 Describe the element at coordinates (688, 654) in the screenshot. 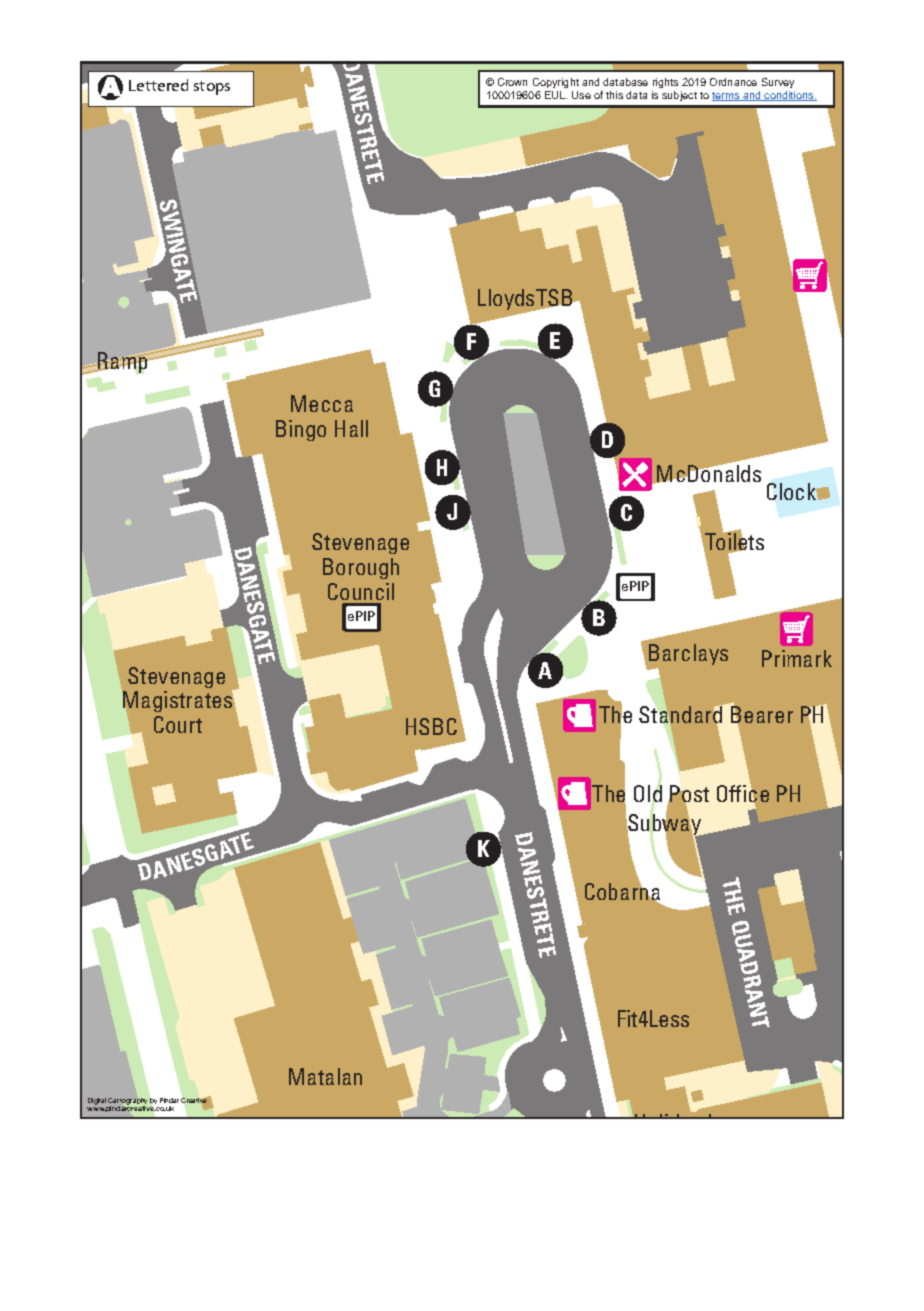

I see `Barclays` at that location.
